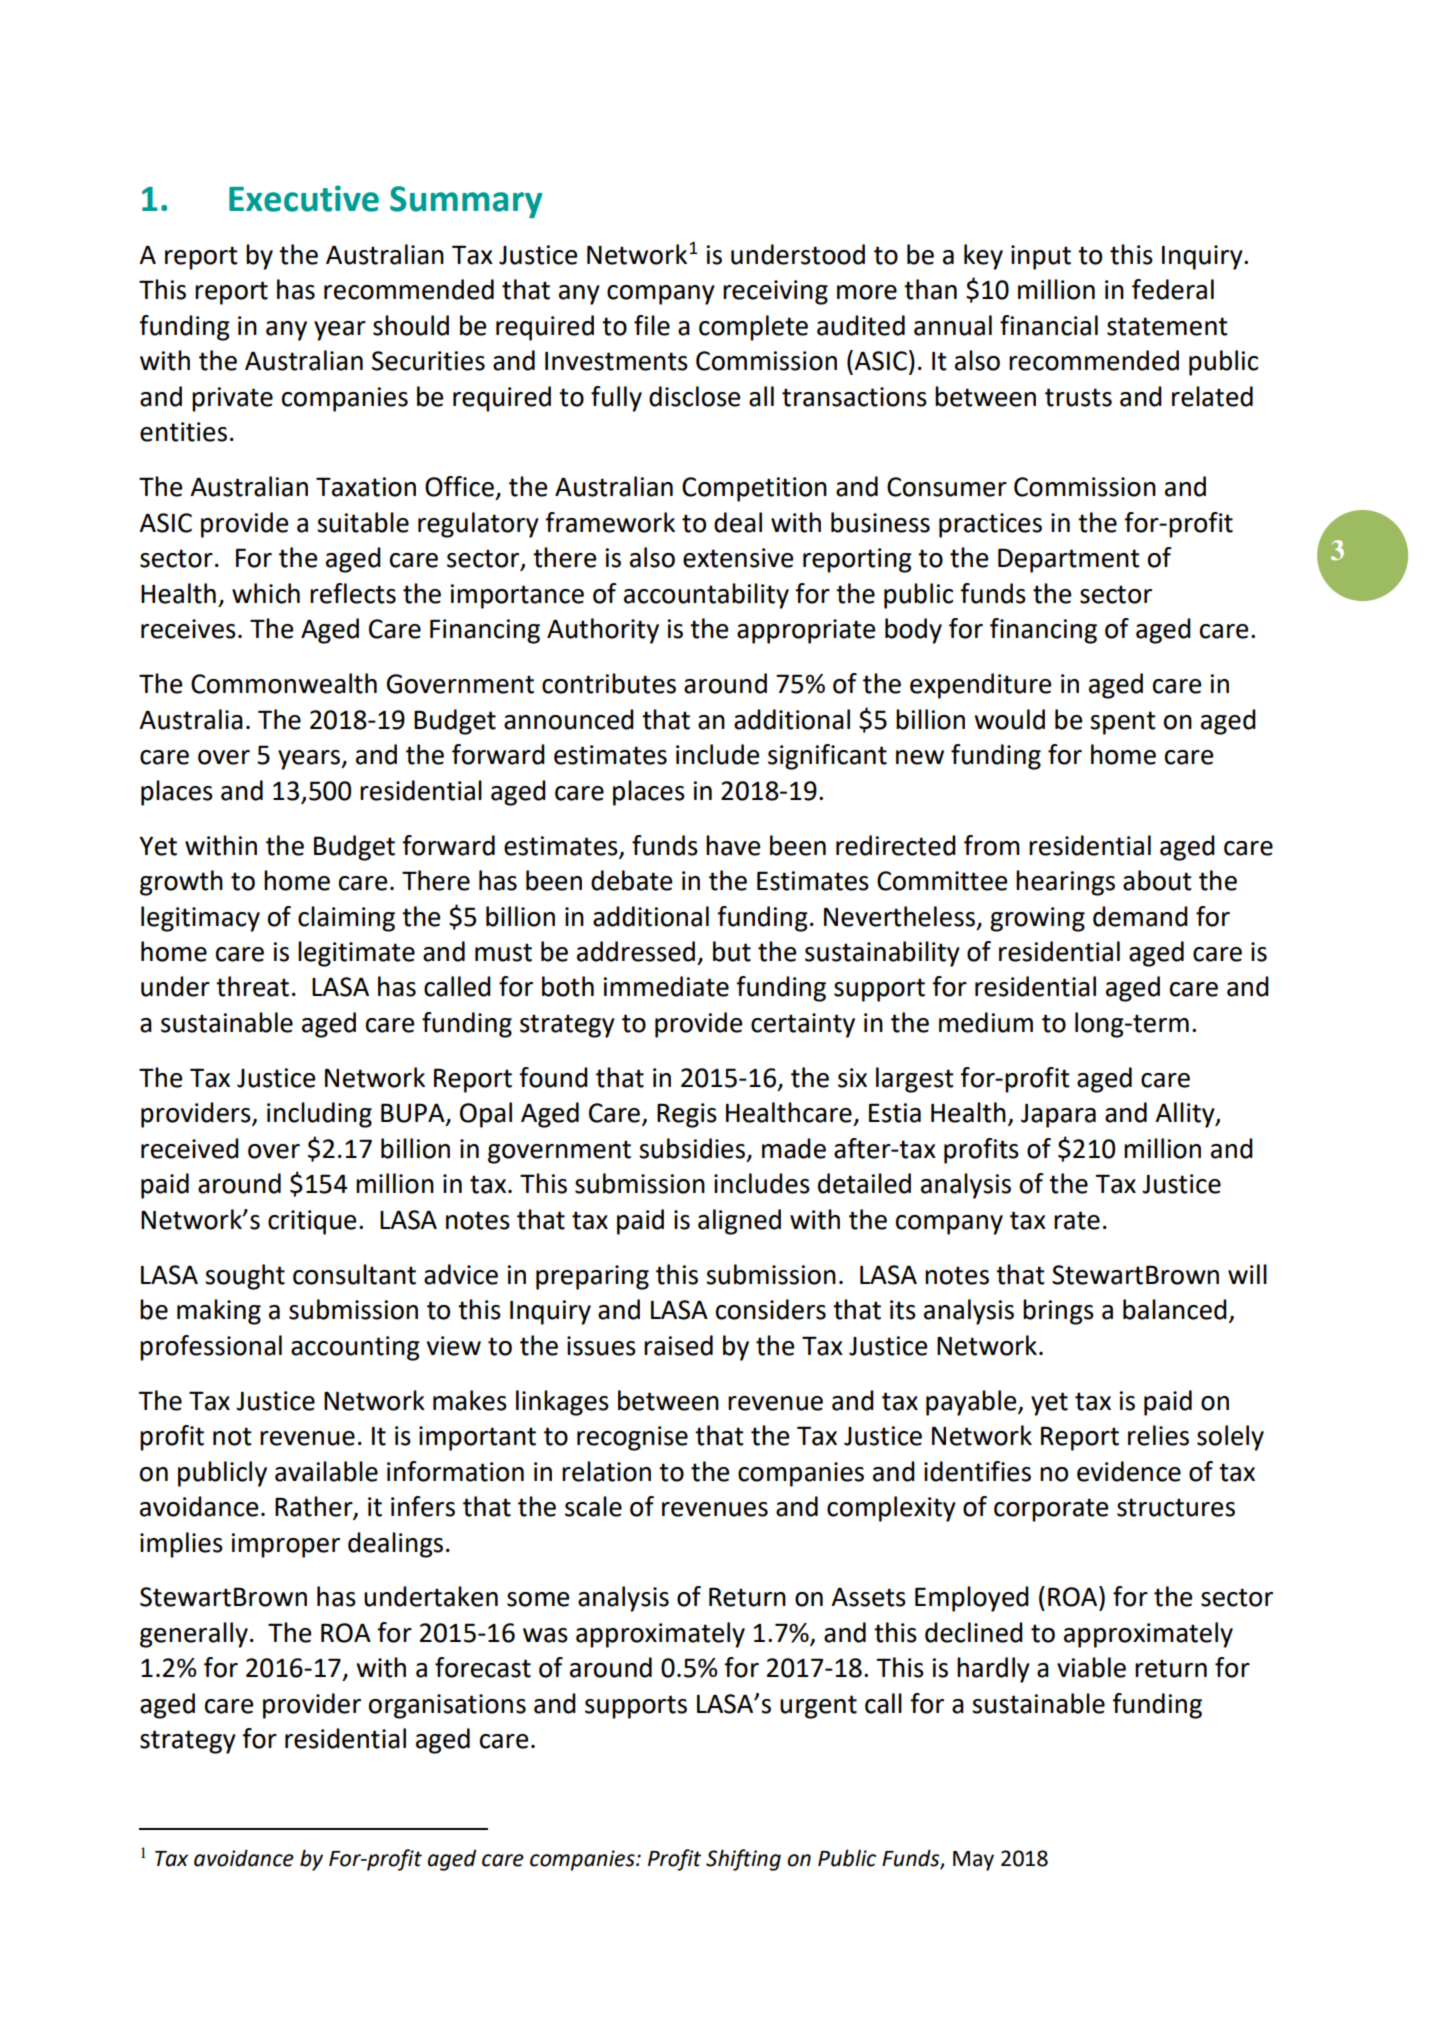  I want to click on consultant, so click(354, 1274).
